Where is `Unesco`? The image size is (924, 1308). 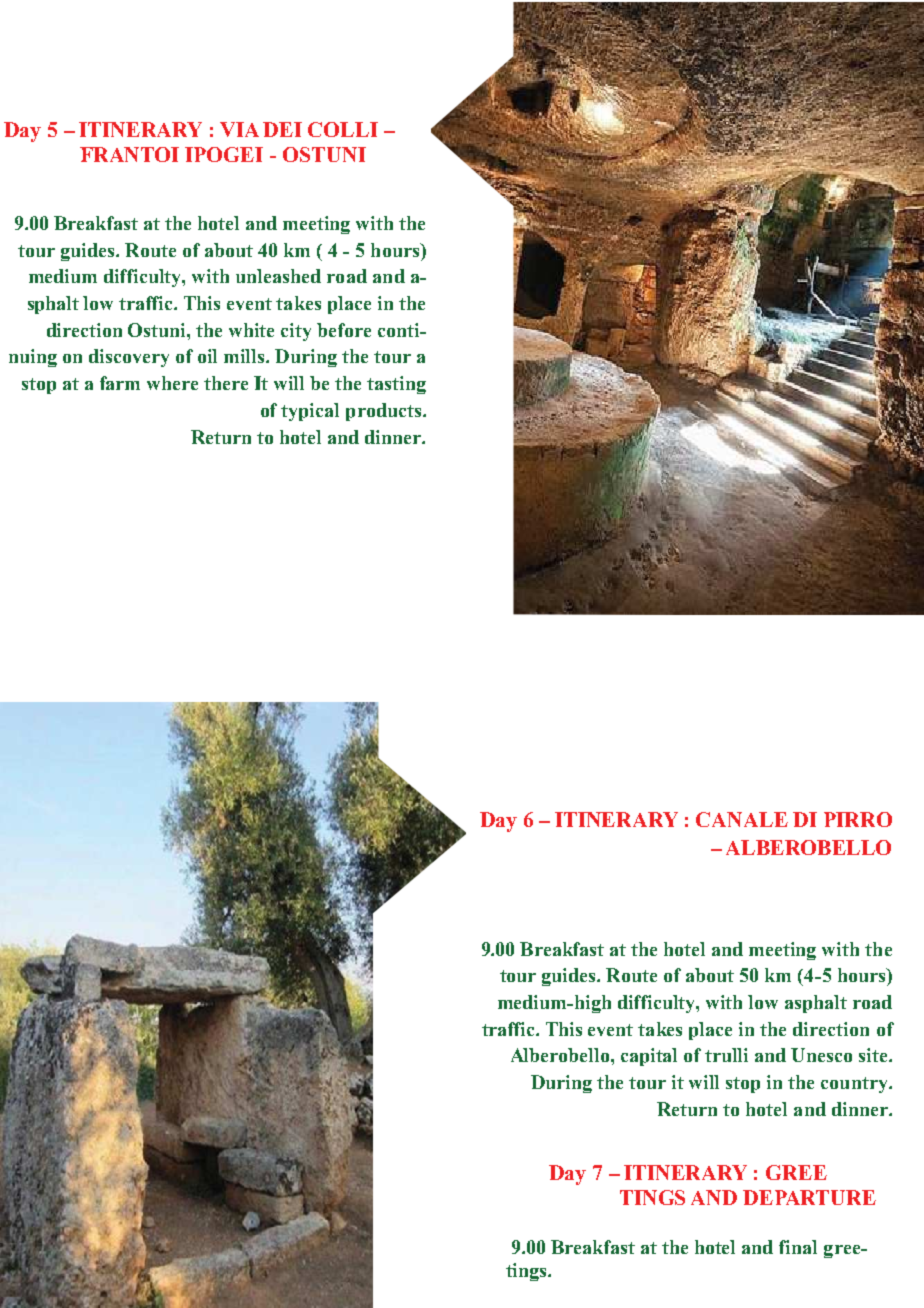
Unesco is located at coordinates (821, 1055).
